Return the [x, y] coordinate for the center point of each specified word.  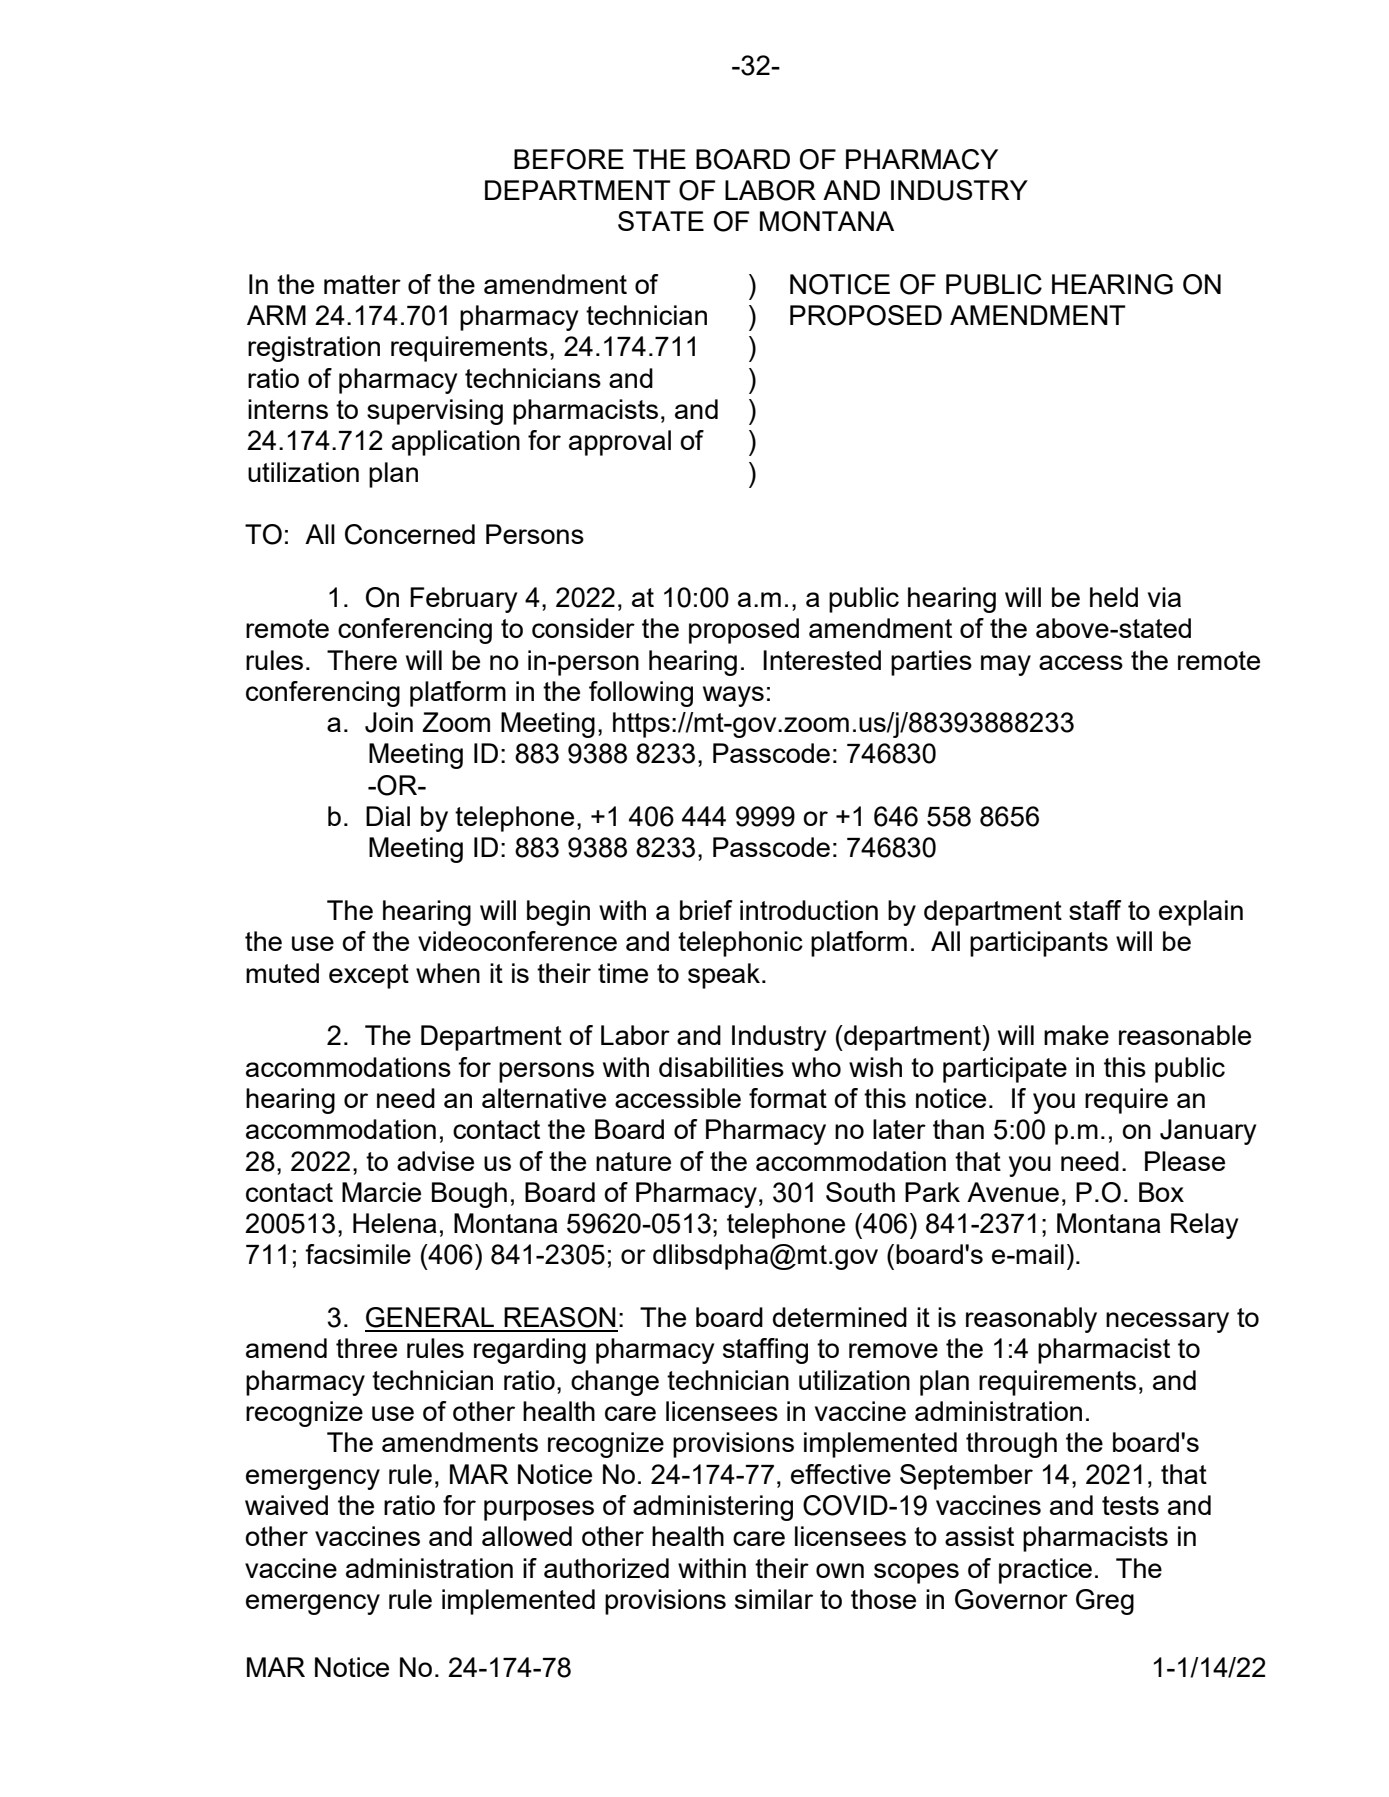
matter [362, 284]
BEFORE [569, 159]
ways [733, 696]
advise [435, 1161]
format [788, 1098]
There [362, 660]
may [1006, 665]
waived [286, 1505]
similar [774, 1599]
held [1114, 597]
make [1076, 1035]
